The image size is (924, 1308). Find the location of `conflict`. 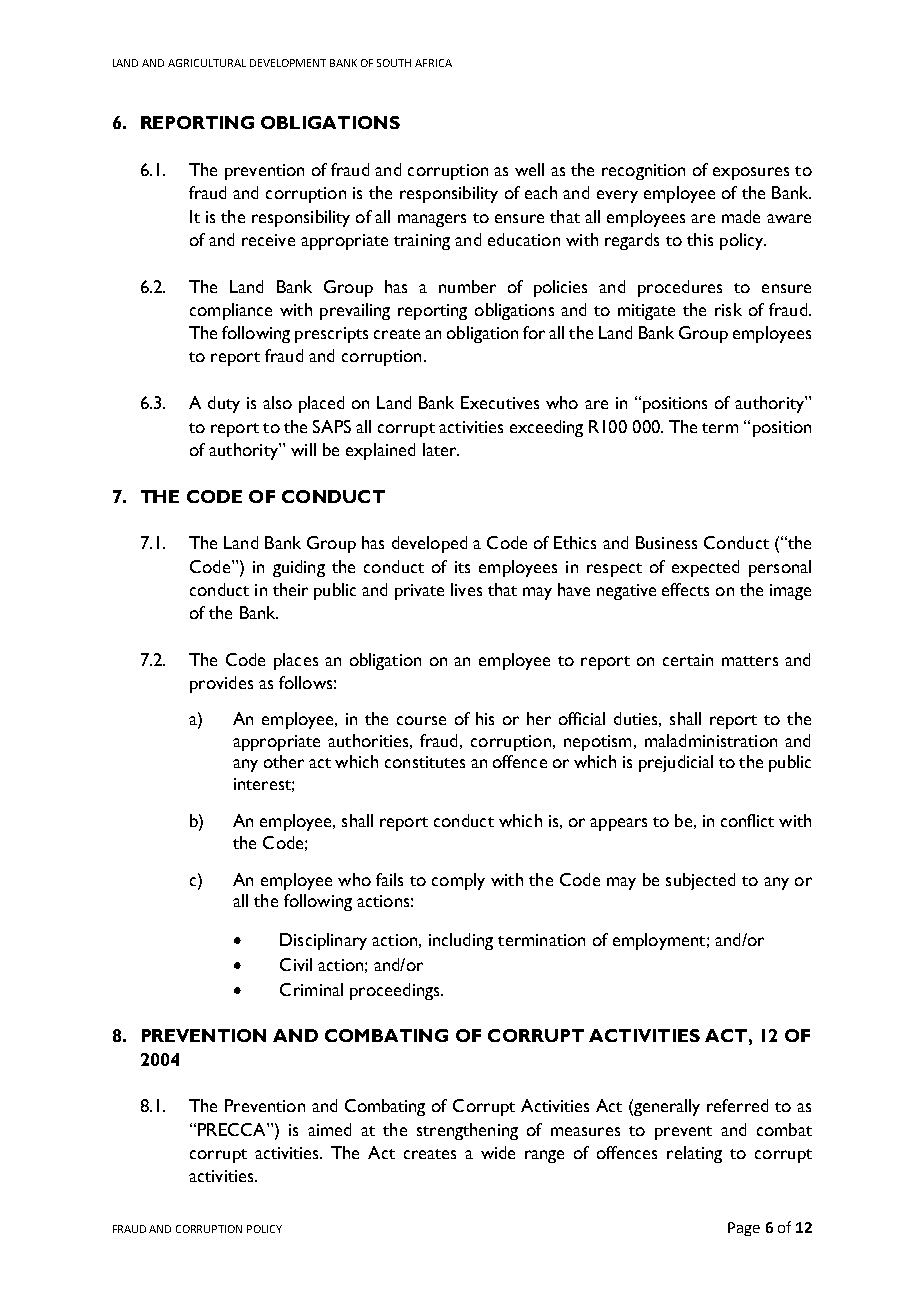

conflict is located at coordinates (747, 820).
